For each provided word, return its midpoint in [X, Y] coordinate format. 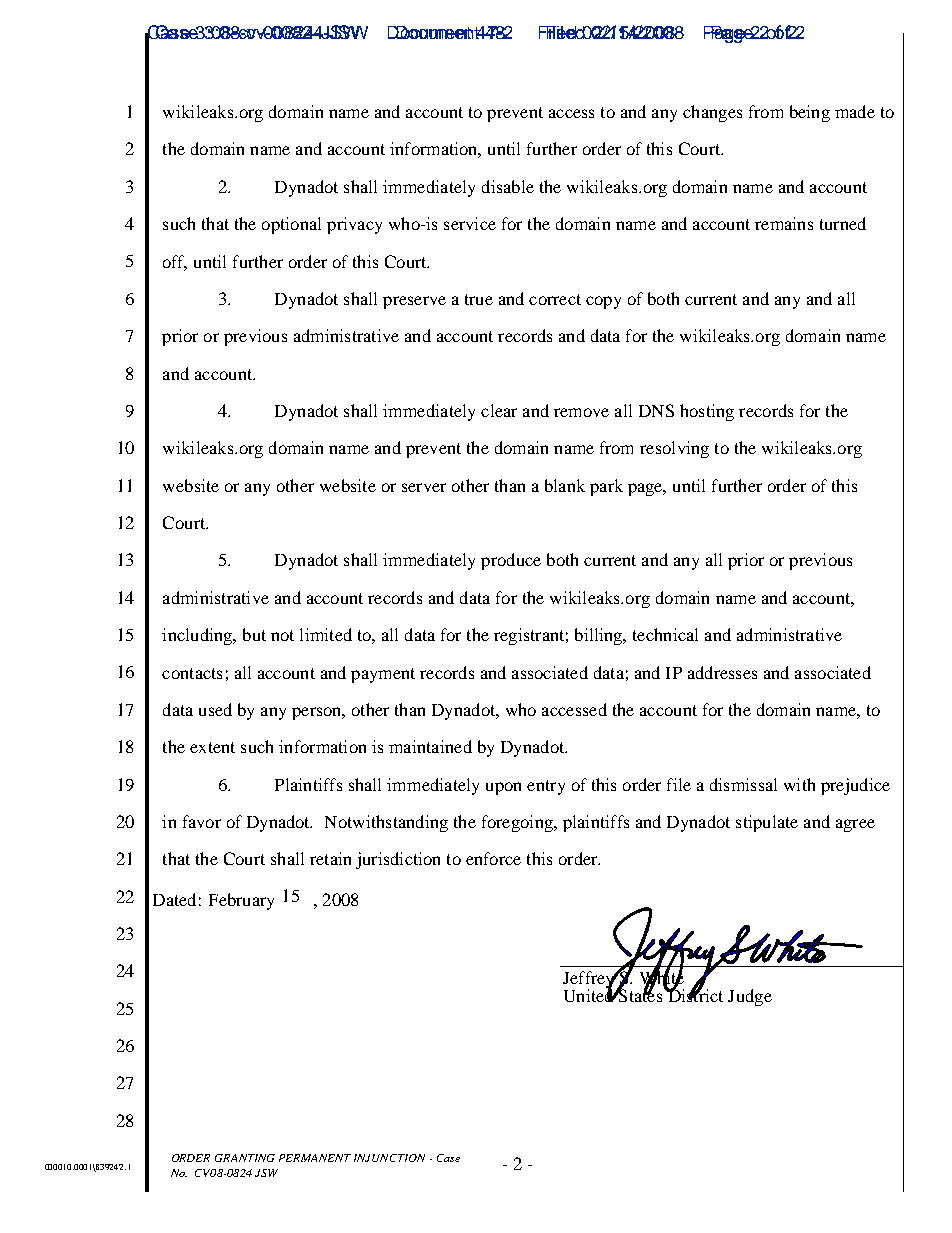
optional [291, 225]
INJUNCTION [389, 1158]
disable [508, 186]
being [810, 113]
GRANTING [245, 1158]
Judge [750, 997]
